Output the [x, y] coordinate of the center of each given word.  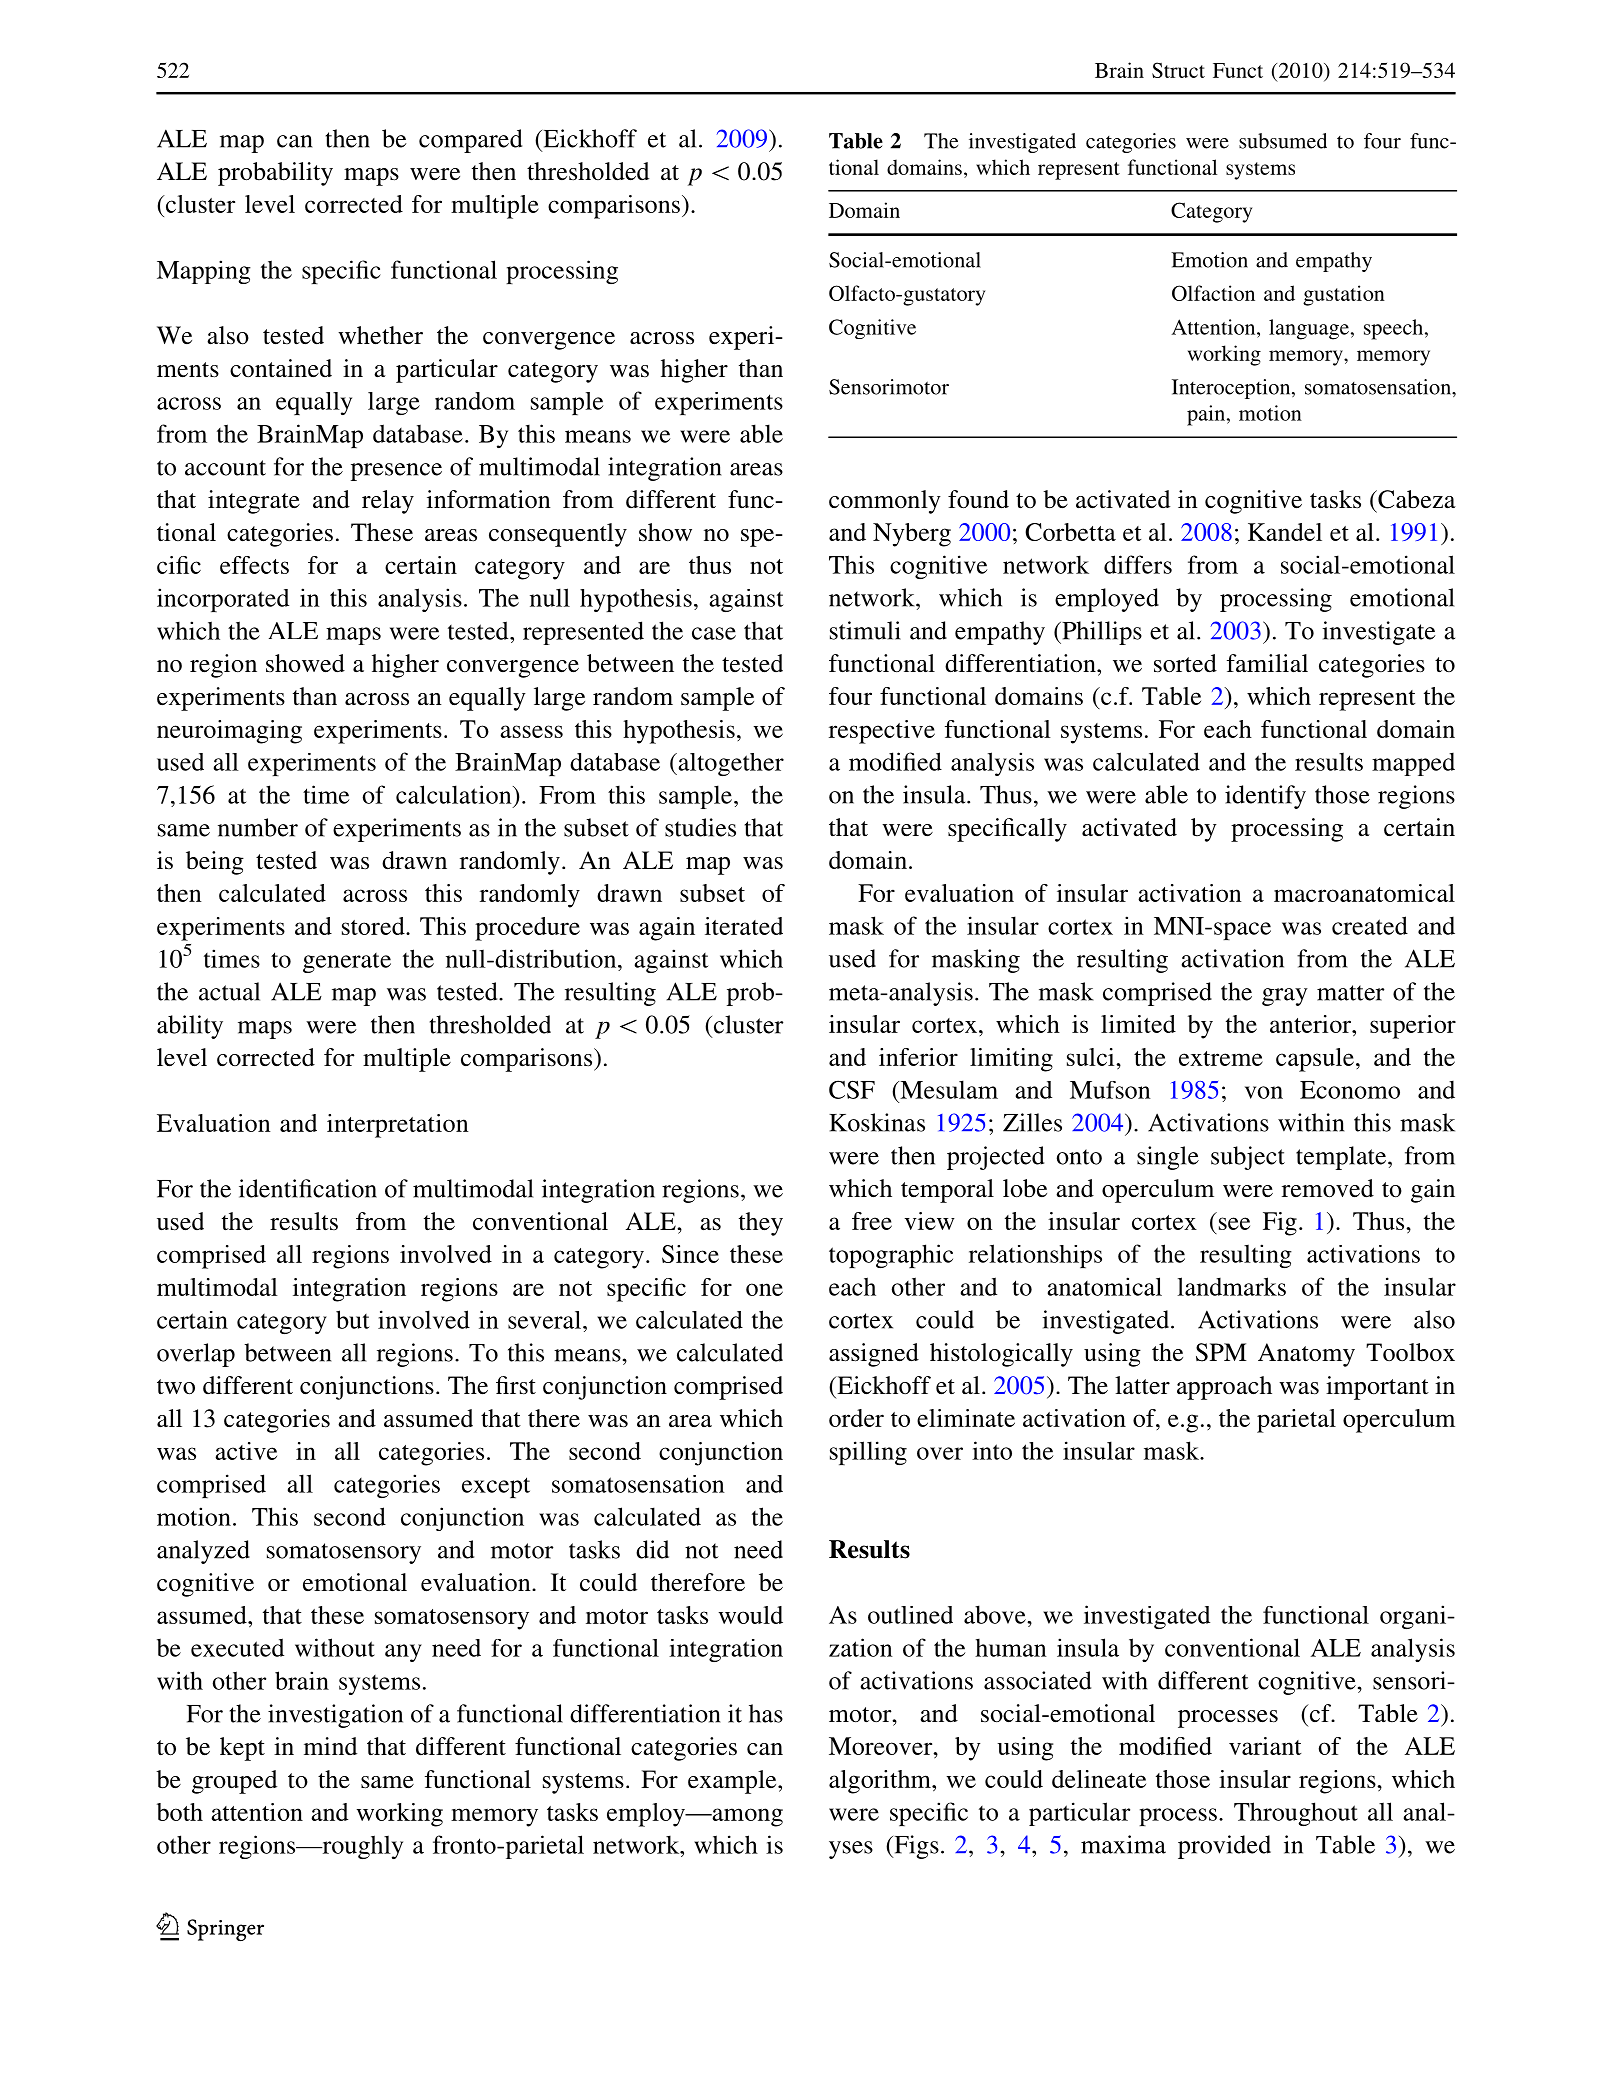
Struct [1178, 70]
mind [330, 1746]
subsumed [1283, 141]
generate [347, 963]
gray [1285, 997]
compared [470, 141]
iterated [744, 926]
